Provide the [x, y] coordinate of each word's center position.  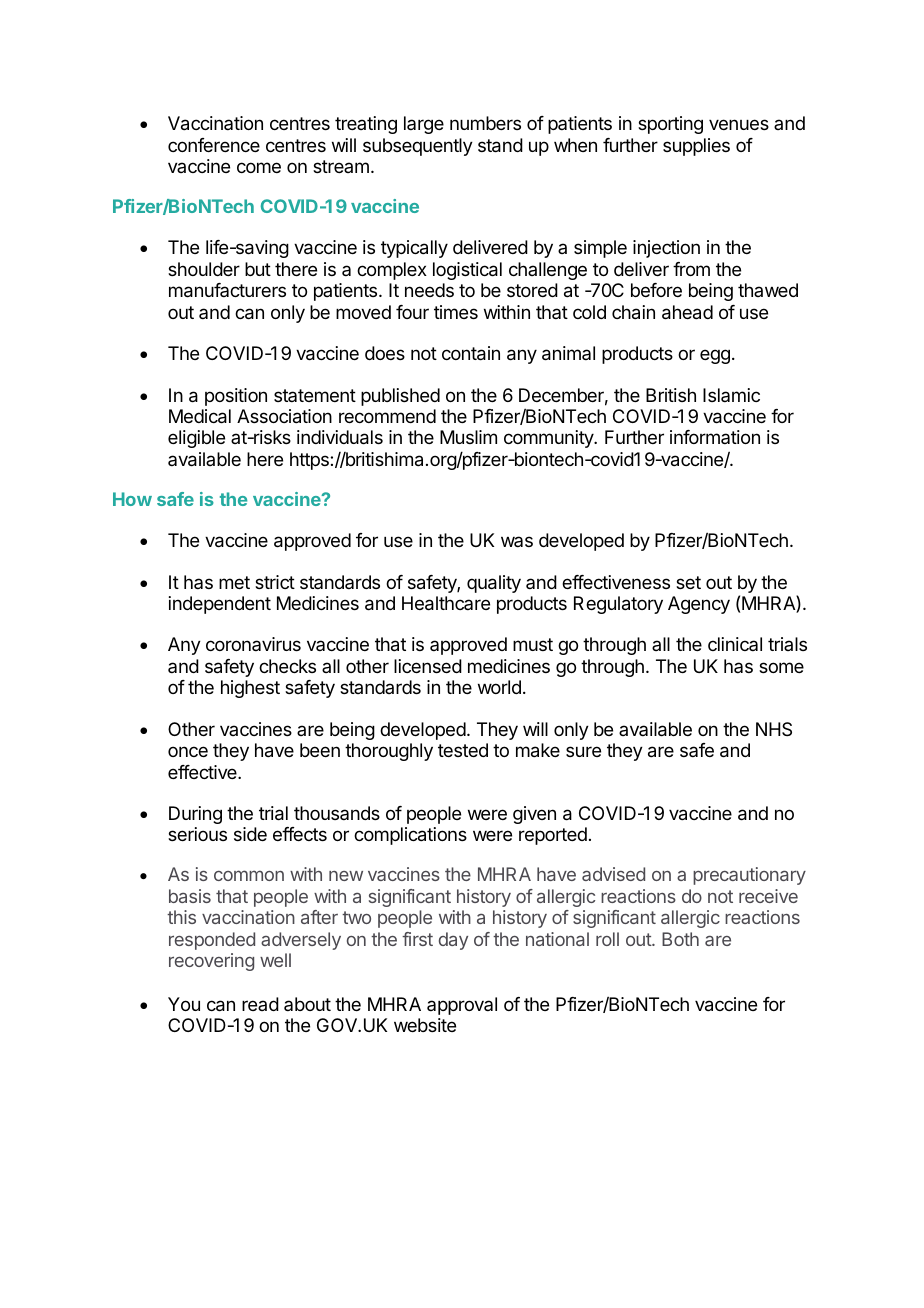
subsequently [418, 147]
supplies [696, 147]
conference [214, 145]
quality [494, 584]
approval [462, 1006]
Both [680, 939]
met [234, 582]
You [184, 1004]
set [688, 582]
